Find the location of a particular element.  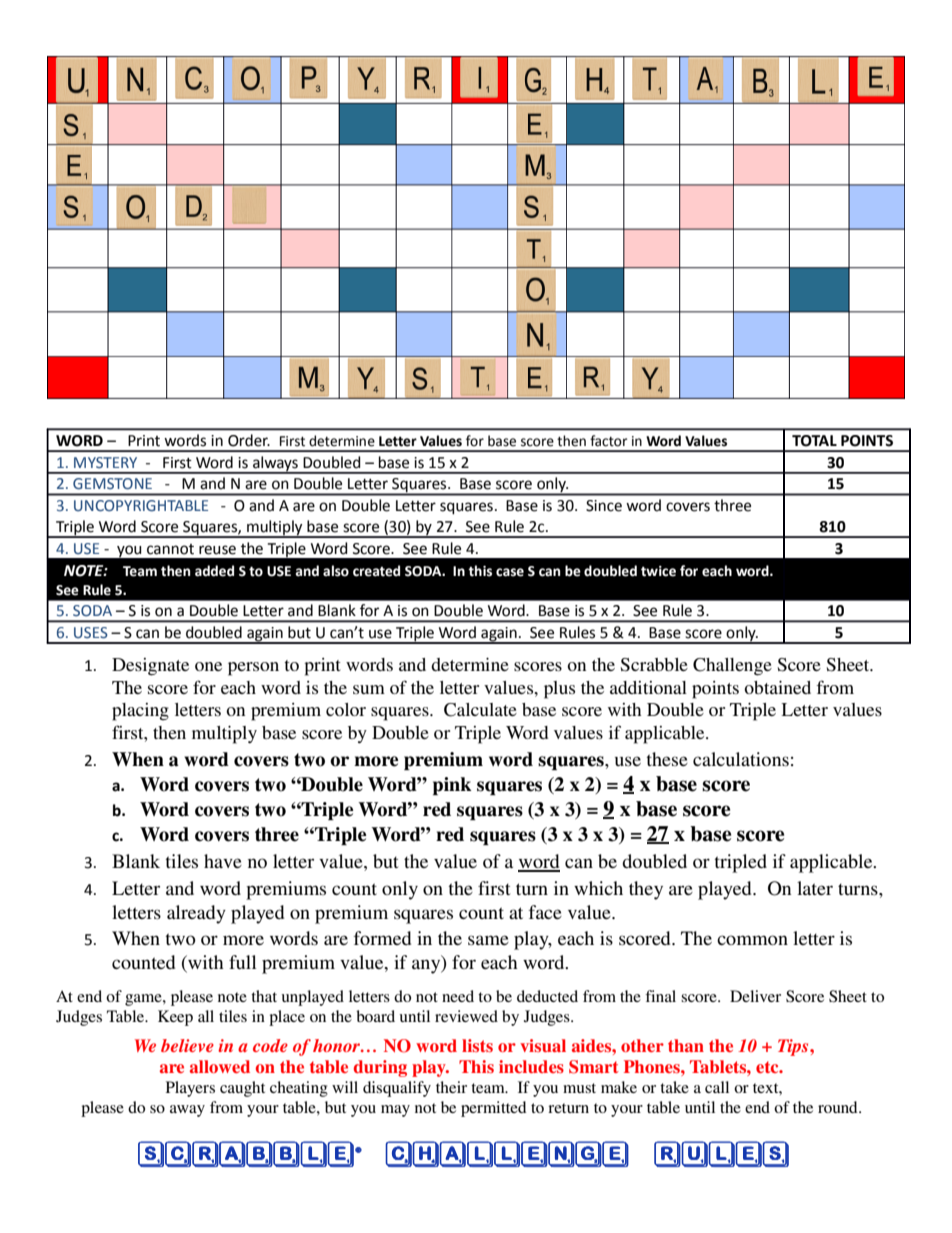

pink is located at coordinates (452, 786).
